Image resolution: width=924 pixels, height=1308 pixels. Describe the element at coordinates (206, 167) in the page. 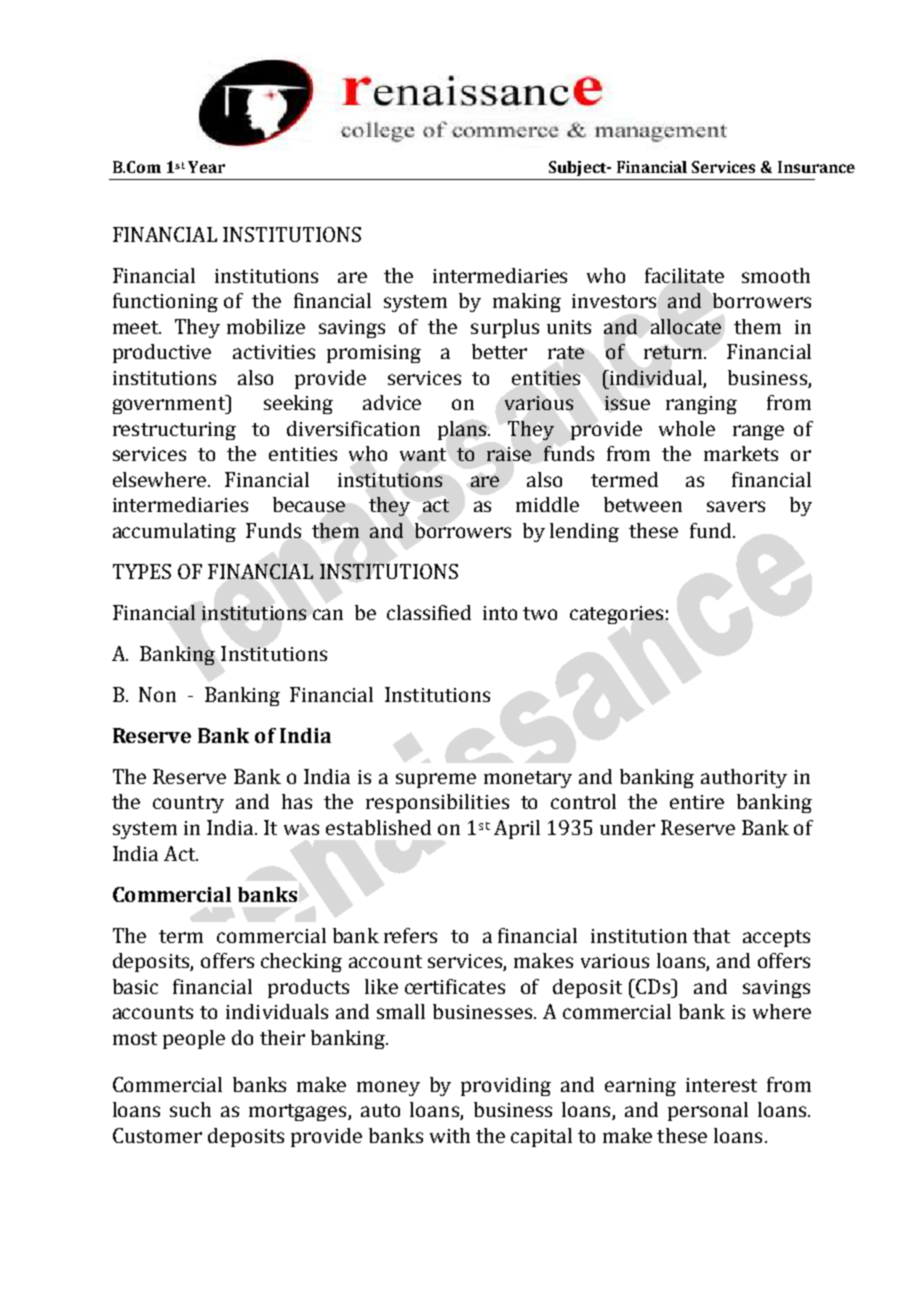

I see `Year` at that location.
